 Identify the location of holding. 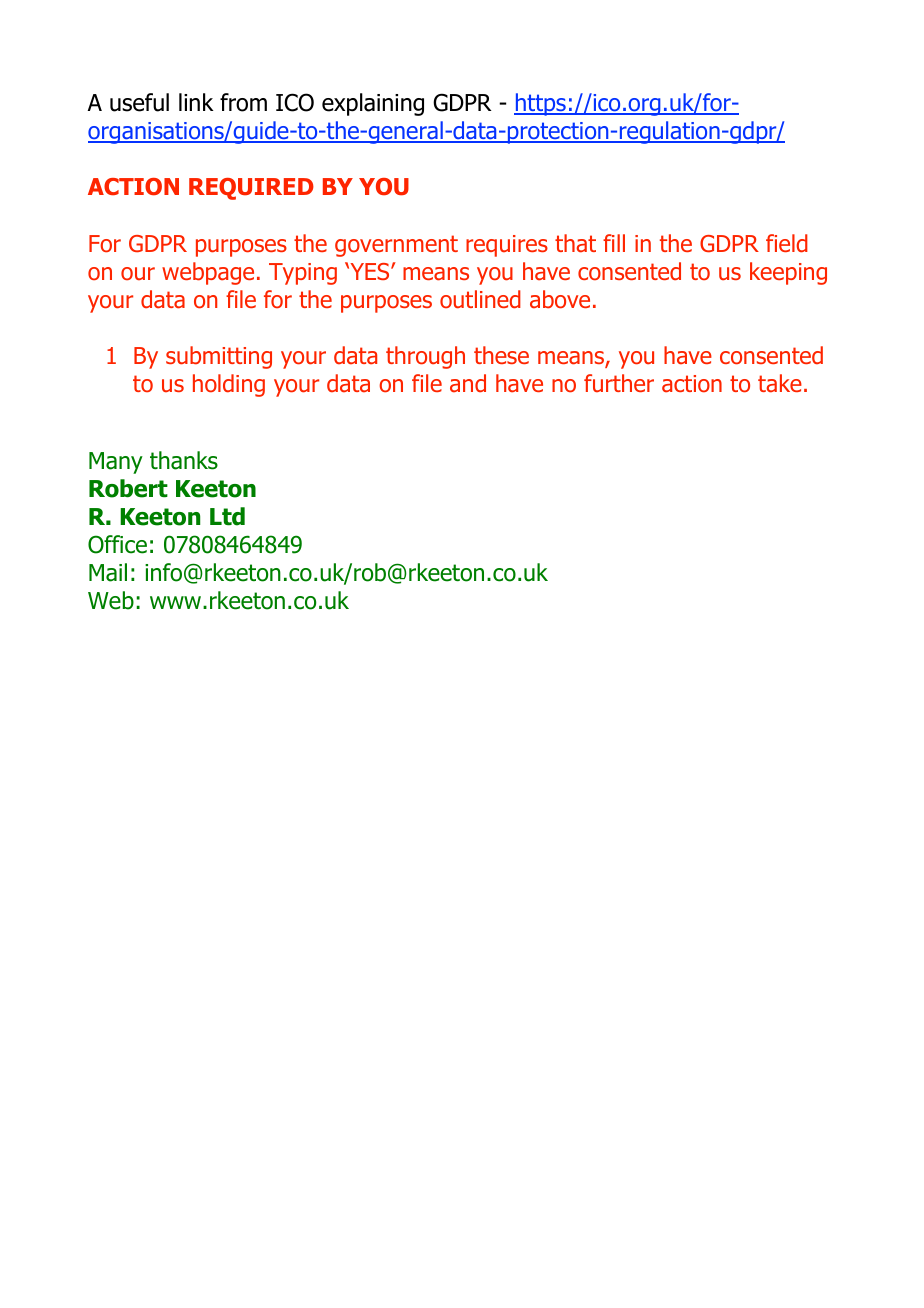
(229, 385).
